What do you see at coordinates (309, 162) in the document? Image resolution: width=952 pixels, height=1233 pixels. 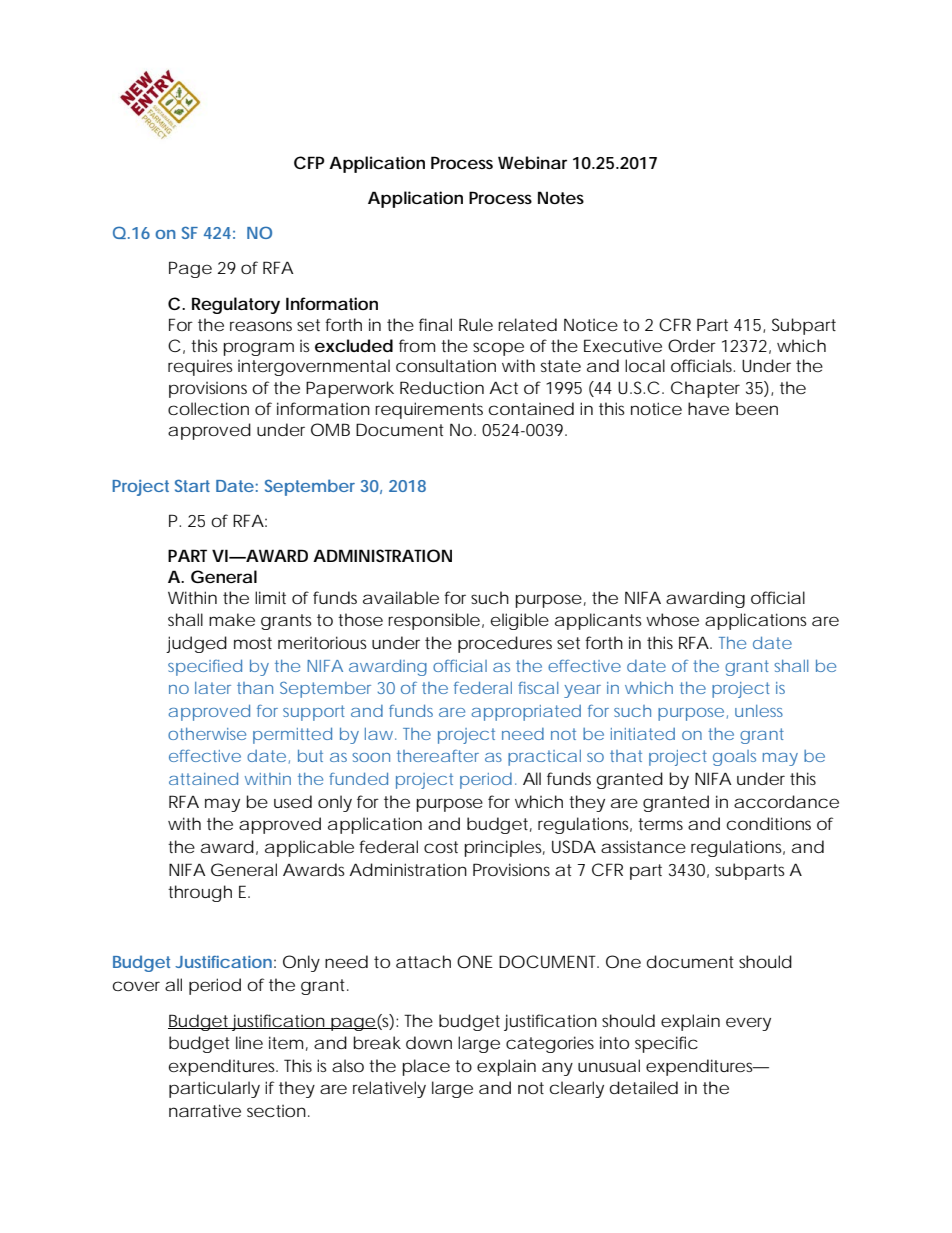 I see `CFP` at bounding box center [309, 162].
